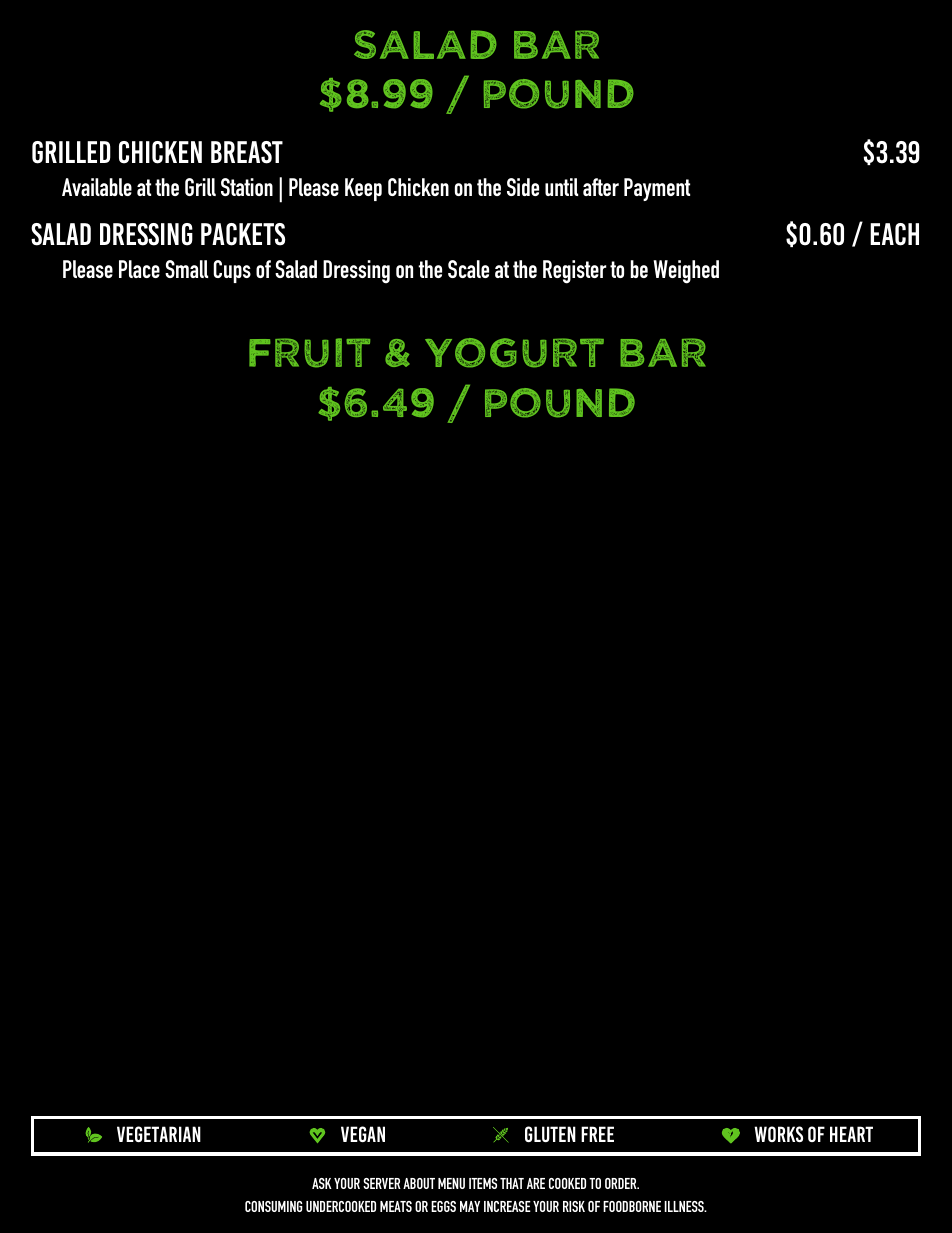 This screenshot has height=1233, width=952. Describe the element at coordinates (778, 1134) in the screenshot. I see `WORKS` at that location.
